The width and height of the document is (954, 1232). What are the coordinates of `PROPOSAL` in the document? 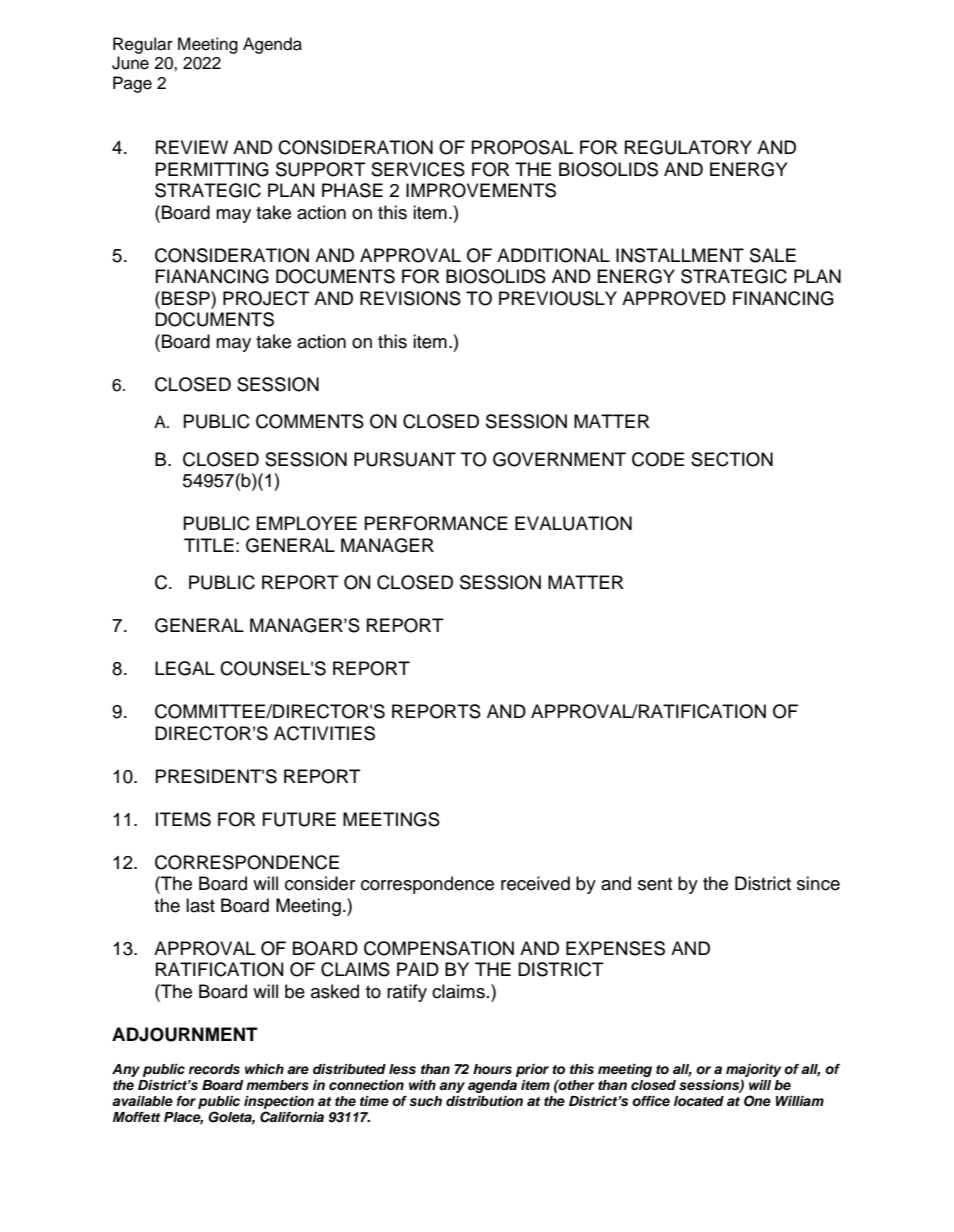 It's located at (522, 147).
